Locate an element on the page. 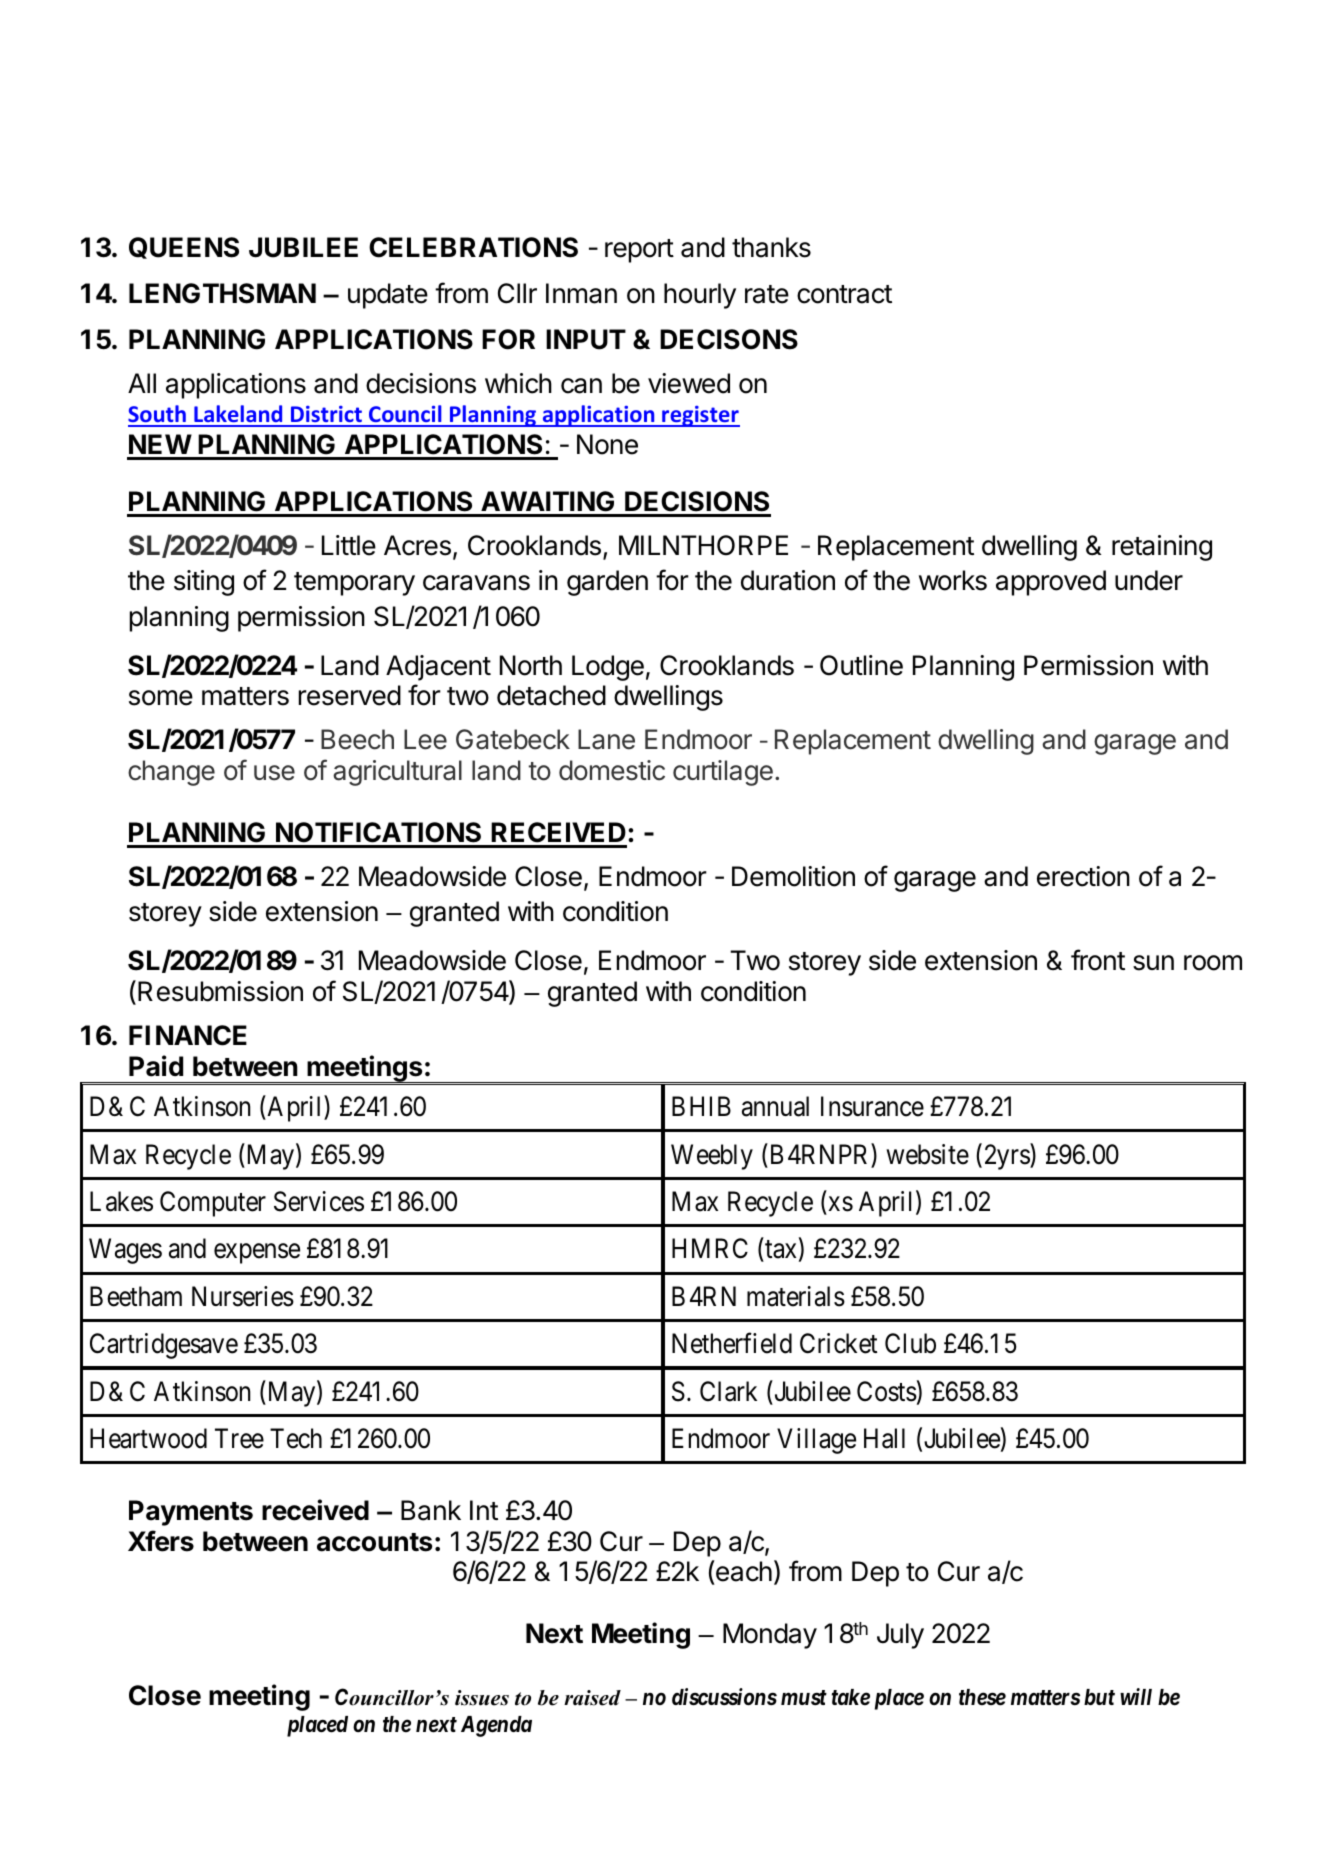  but is located at coordinates (1099, 1697).
